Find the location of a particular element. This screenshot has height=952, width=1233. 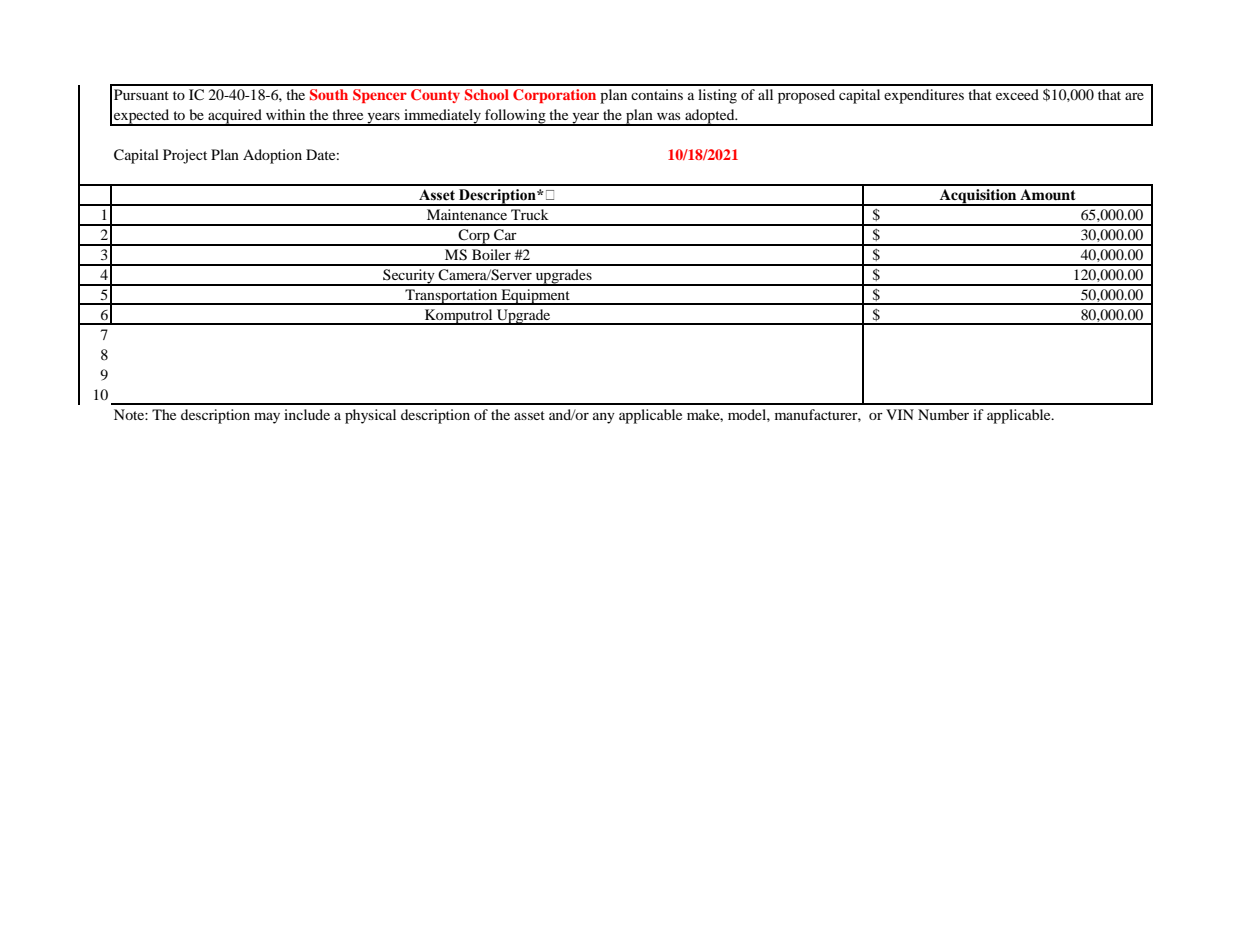

may is located at coordinates (267, 418).
